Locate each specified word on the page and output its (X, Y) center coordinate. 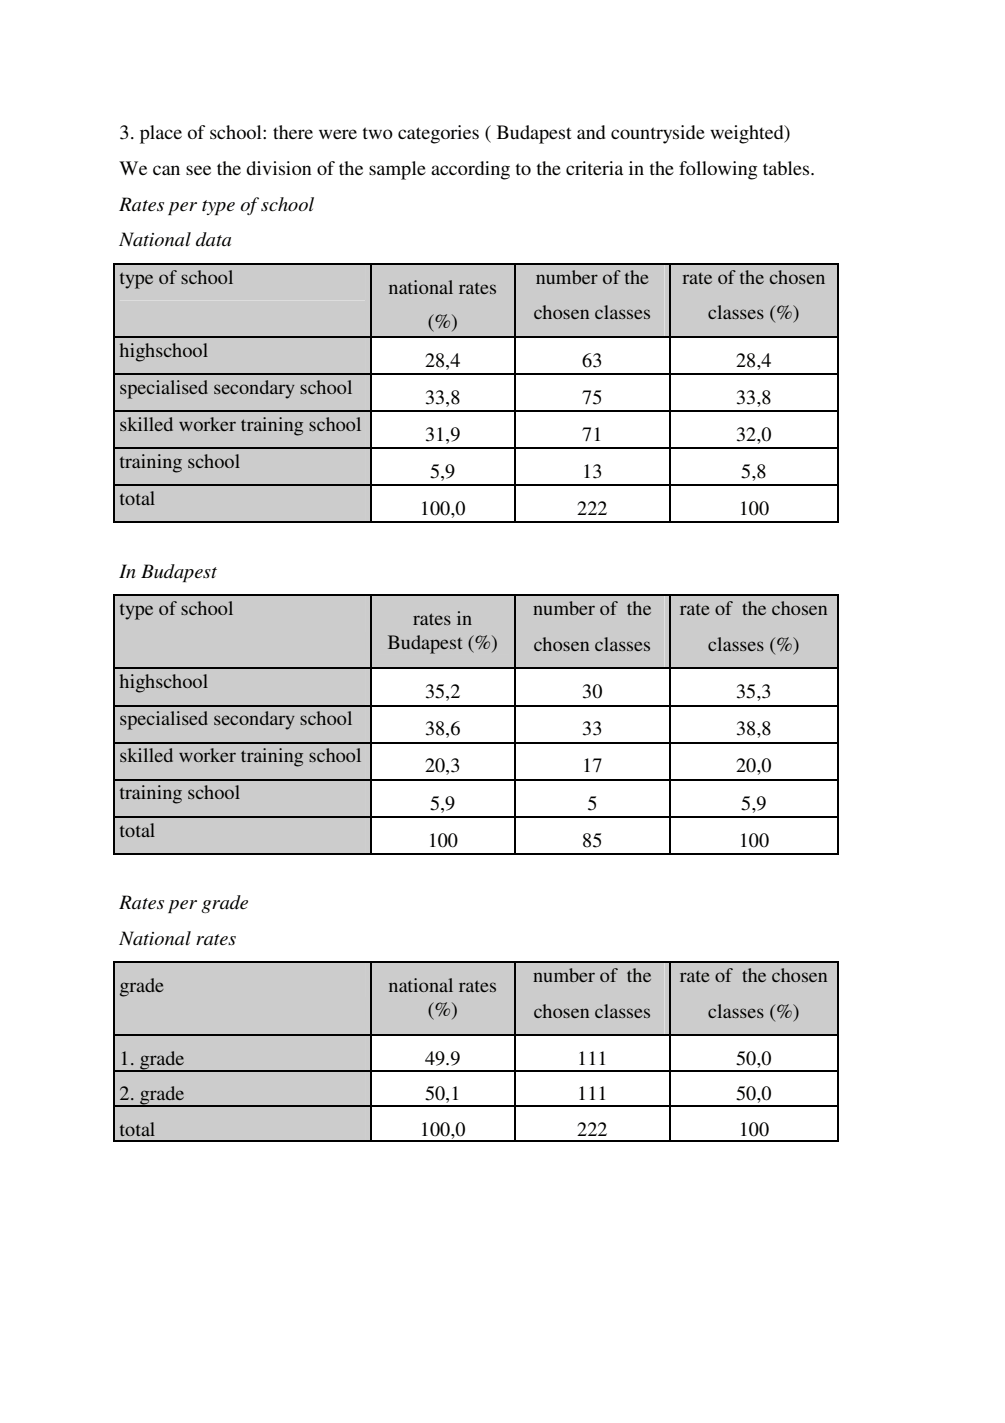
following (718, 170)
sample (397, 170)
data (213, 239)
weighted (748, 134)
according (470, 170)
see (198, 170)
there (293, 132)
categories (438, 134)
